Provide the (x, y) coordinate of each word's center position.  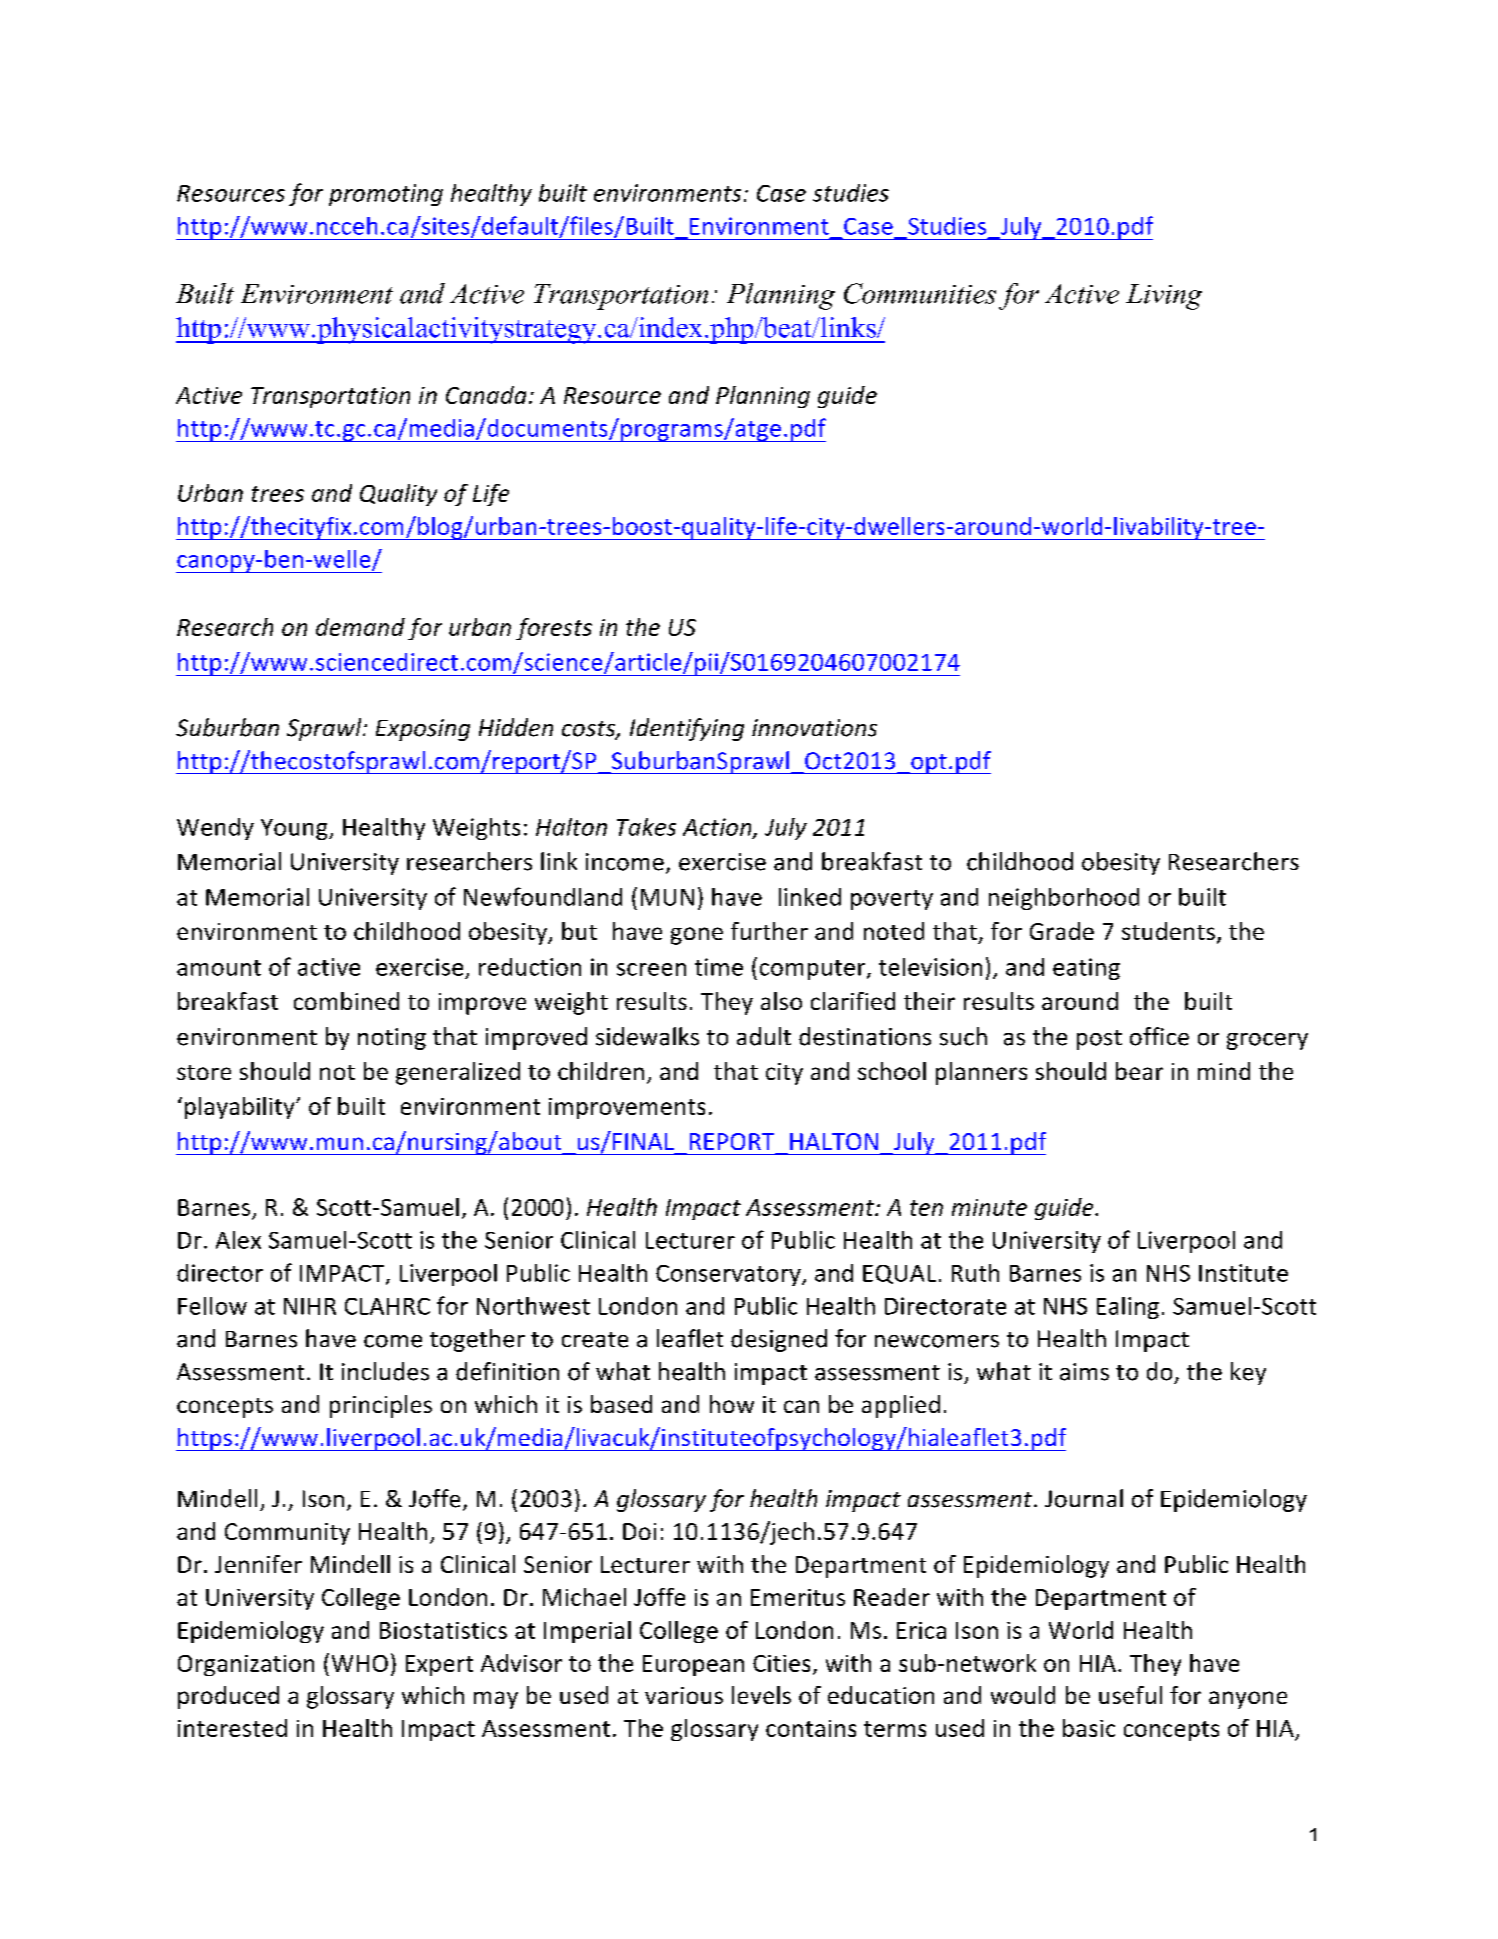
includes (385, 1371)
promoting (386, 195)
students (1168, 931)
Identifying (687, 729)
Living (1164, 297)
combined (346, 1001)
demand (360, 627)
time (719, 967)
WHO (360, 1663)
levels (761, 1695)
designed (779, 1340)
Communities (920, 293)
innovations (814, 728)
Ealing (1128, 1308)
